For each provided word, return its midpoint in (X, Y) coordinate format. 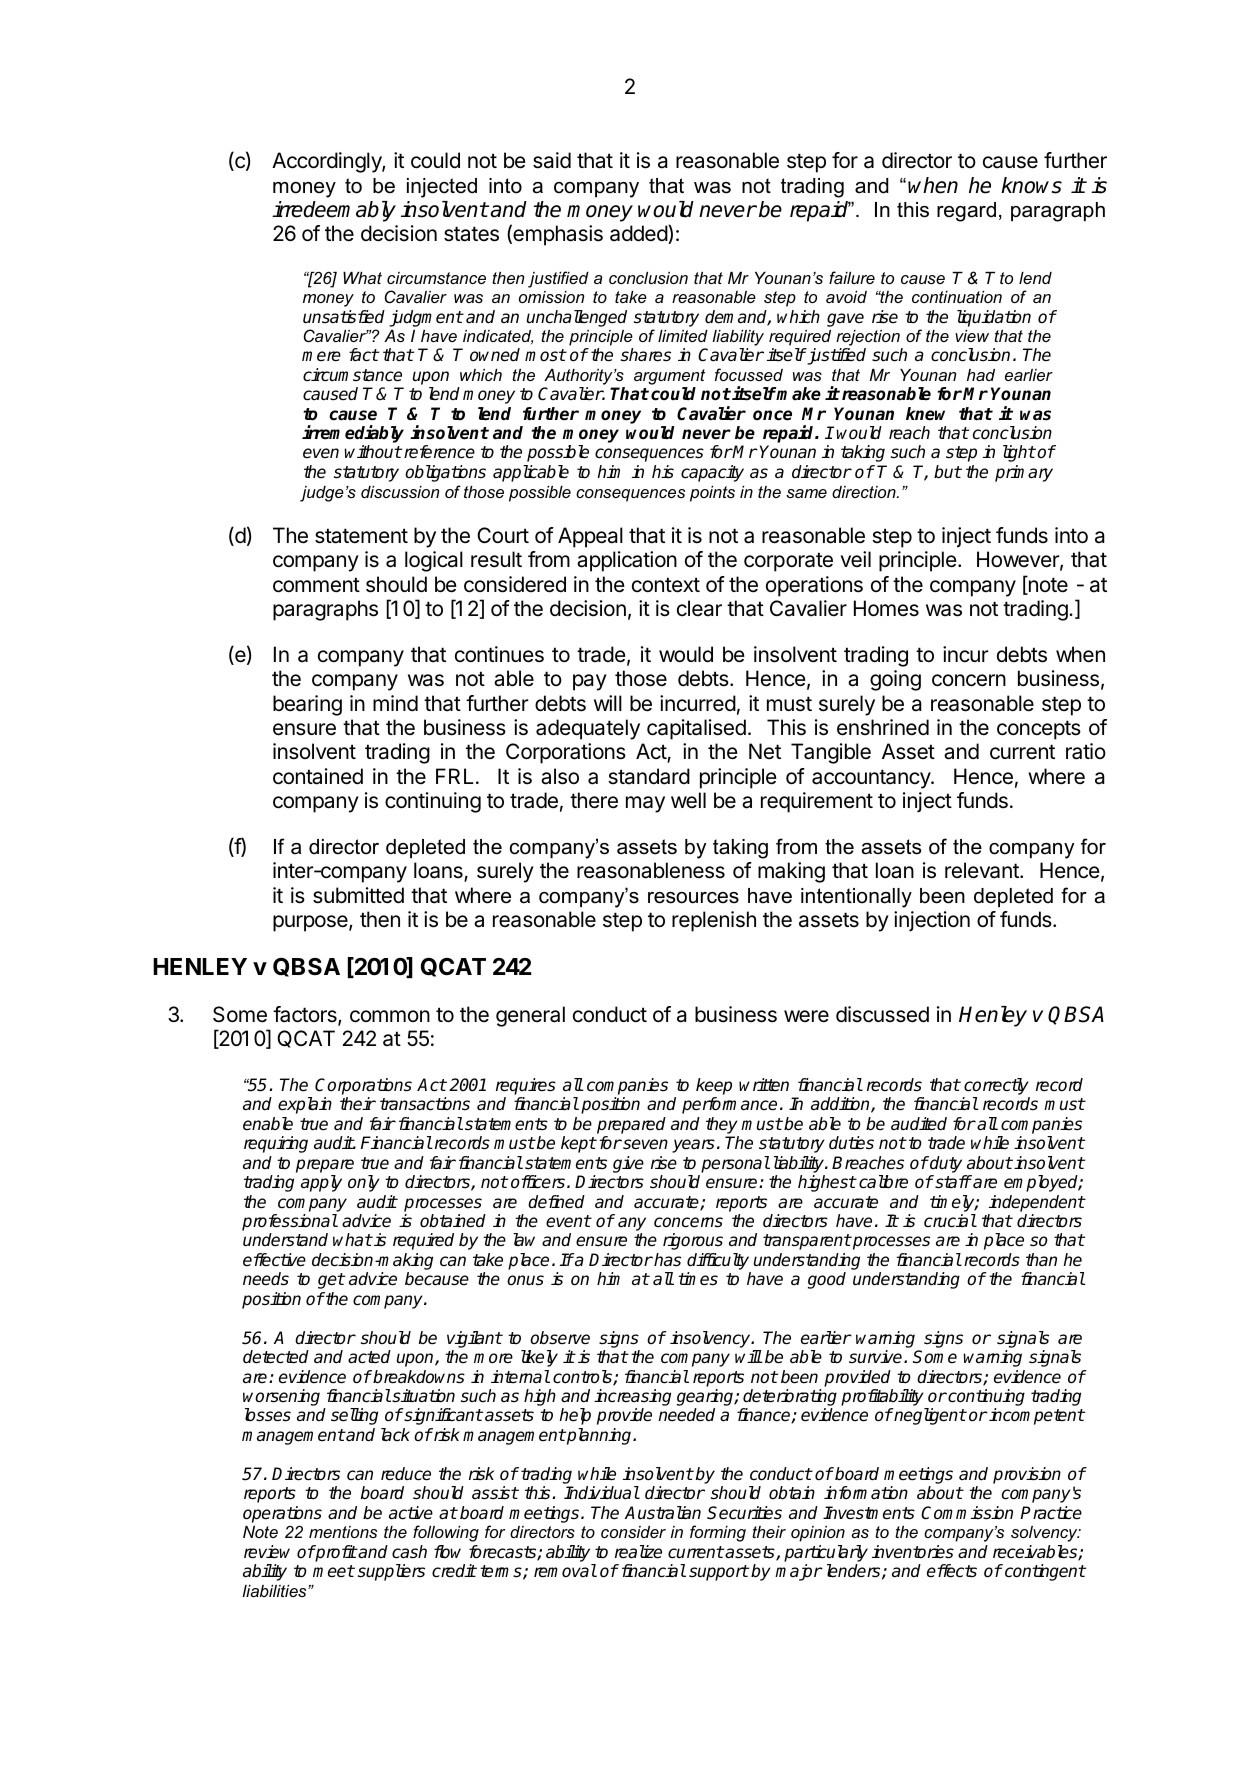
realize (638, 1552)
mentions (343, 1532)
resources (693, 898)
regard (966, 212)
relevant (983, 870)
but (948, 472)
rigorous (693, 1241)
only (364, 1183)
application (627, 561)
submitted (358, 895)
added (639, 234)
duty (945, 1164)
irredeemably (334, 211)
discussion (400, 492)
